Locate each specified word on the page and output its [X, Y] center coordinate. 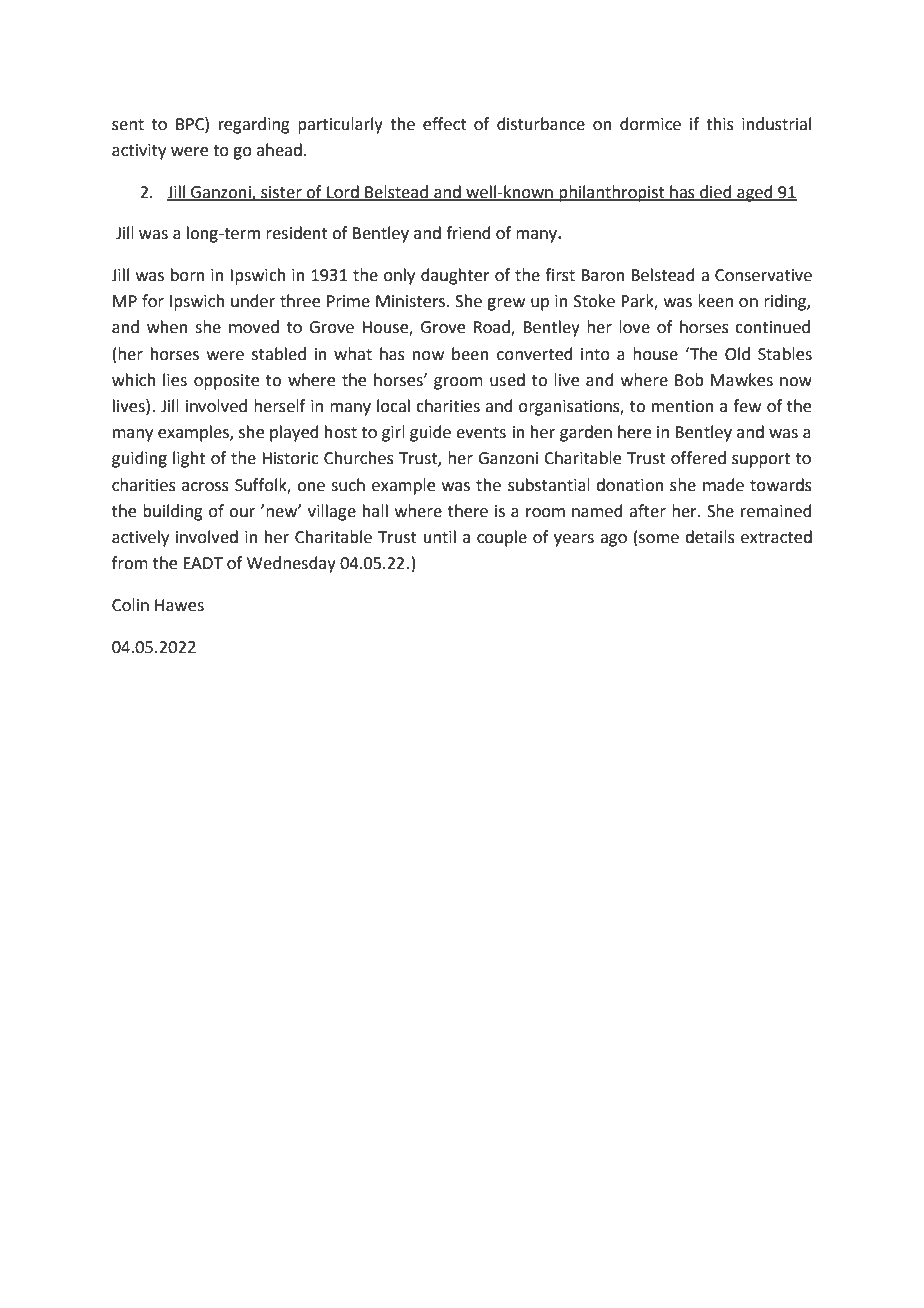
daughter [455, 276]
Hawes [179, 605]
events [481, 433]
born [188, 275]
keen [715, 301]
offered [698, 458]
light [189, 459]
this [720, 124]
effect [445, 124]
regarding [254, 125]
